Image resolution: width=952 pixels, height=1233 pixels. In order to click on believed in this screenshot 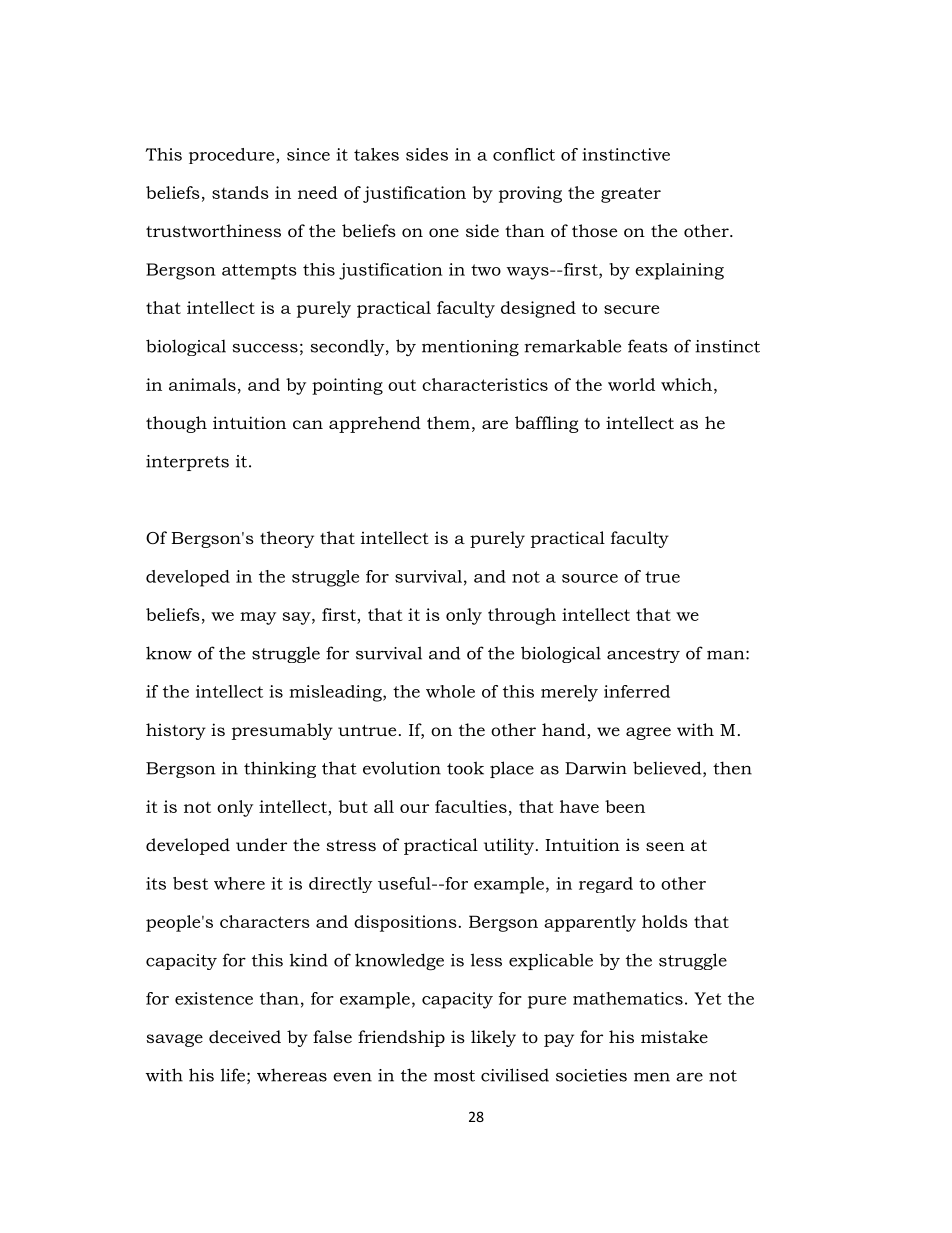, I will do `click(668, 769)`.
